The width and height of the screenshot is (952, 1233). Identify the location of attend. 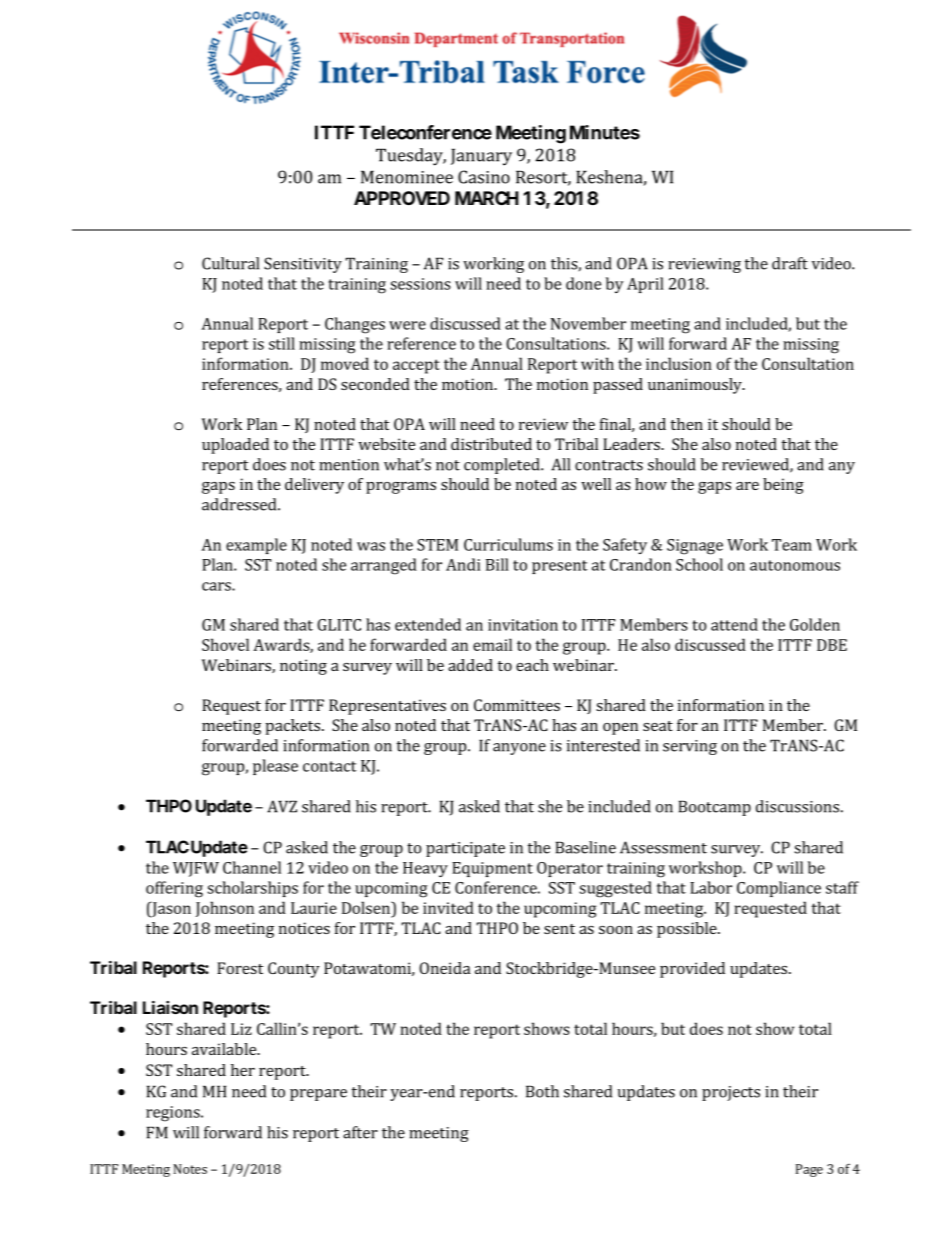
(734, 624).
